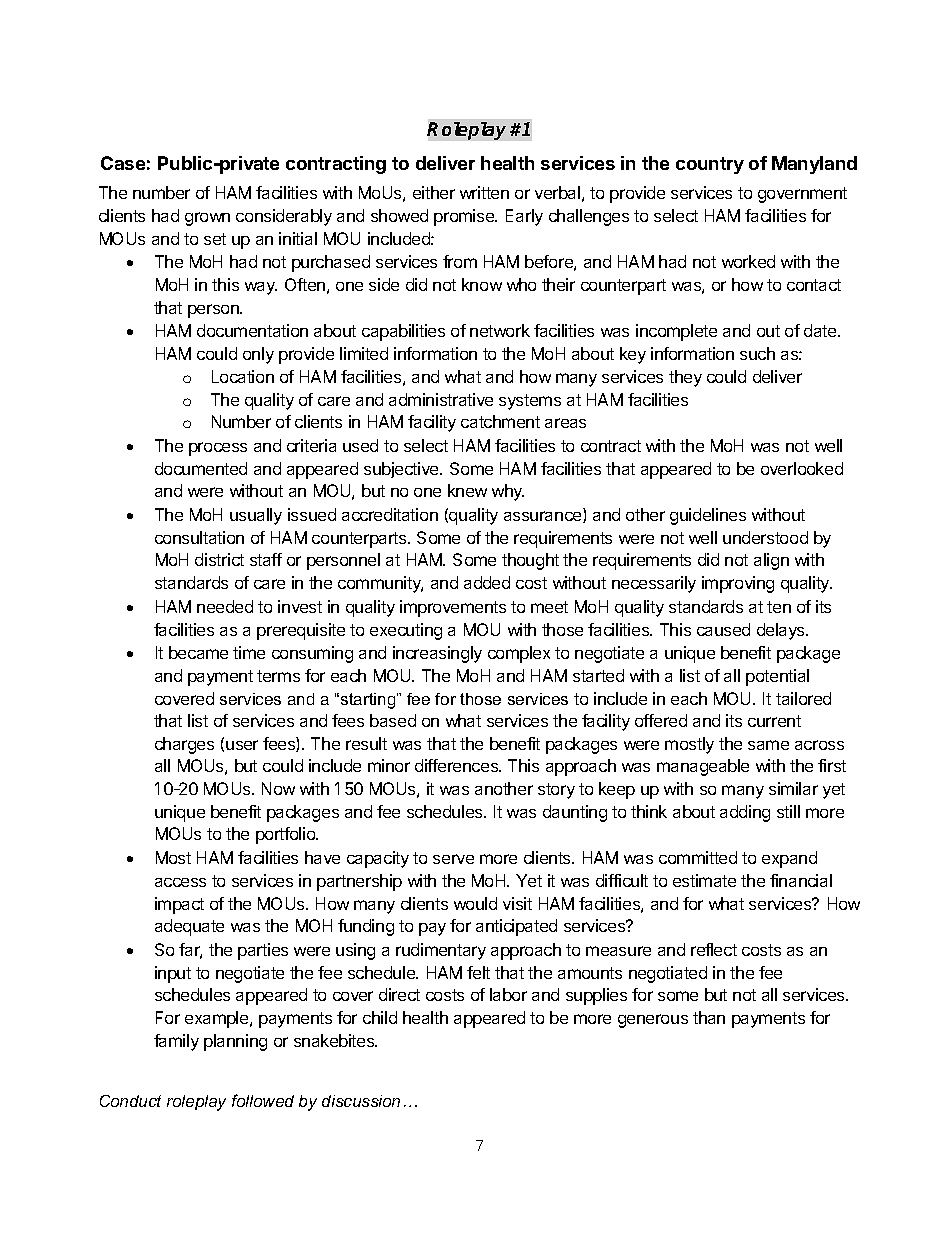 The image size is (952, 1233). What do you see at coordinates (201, 468) in the screenshot?
I see `documented` at bounding box center [201, 468].
